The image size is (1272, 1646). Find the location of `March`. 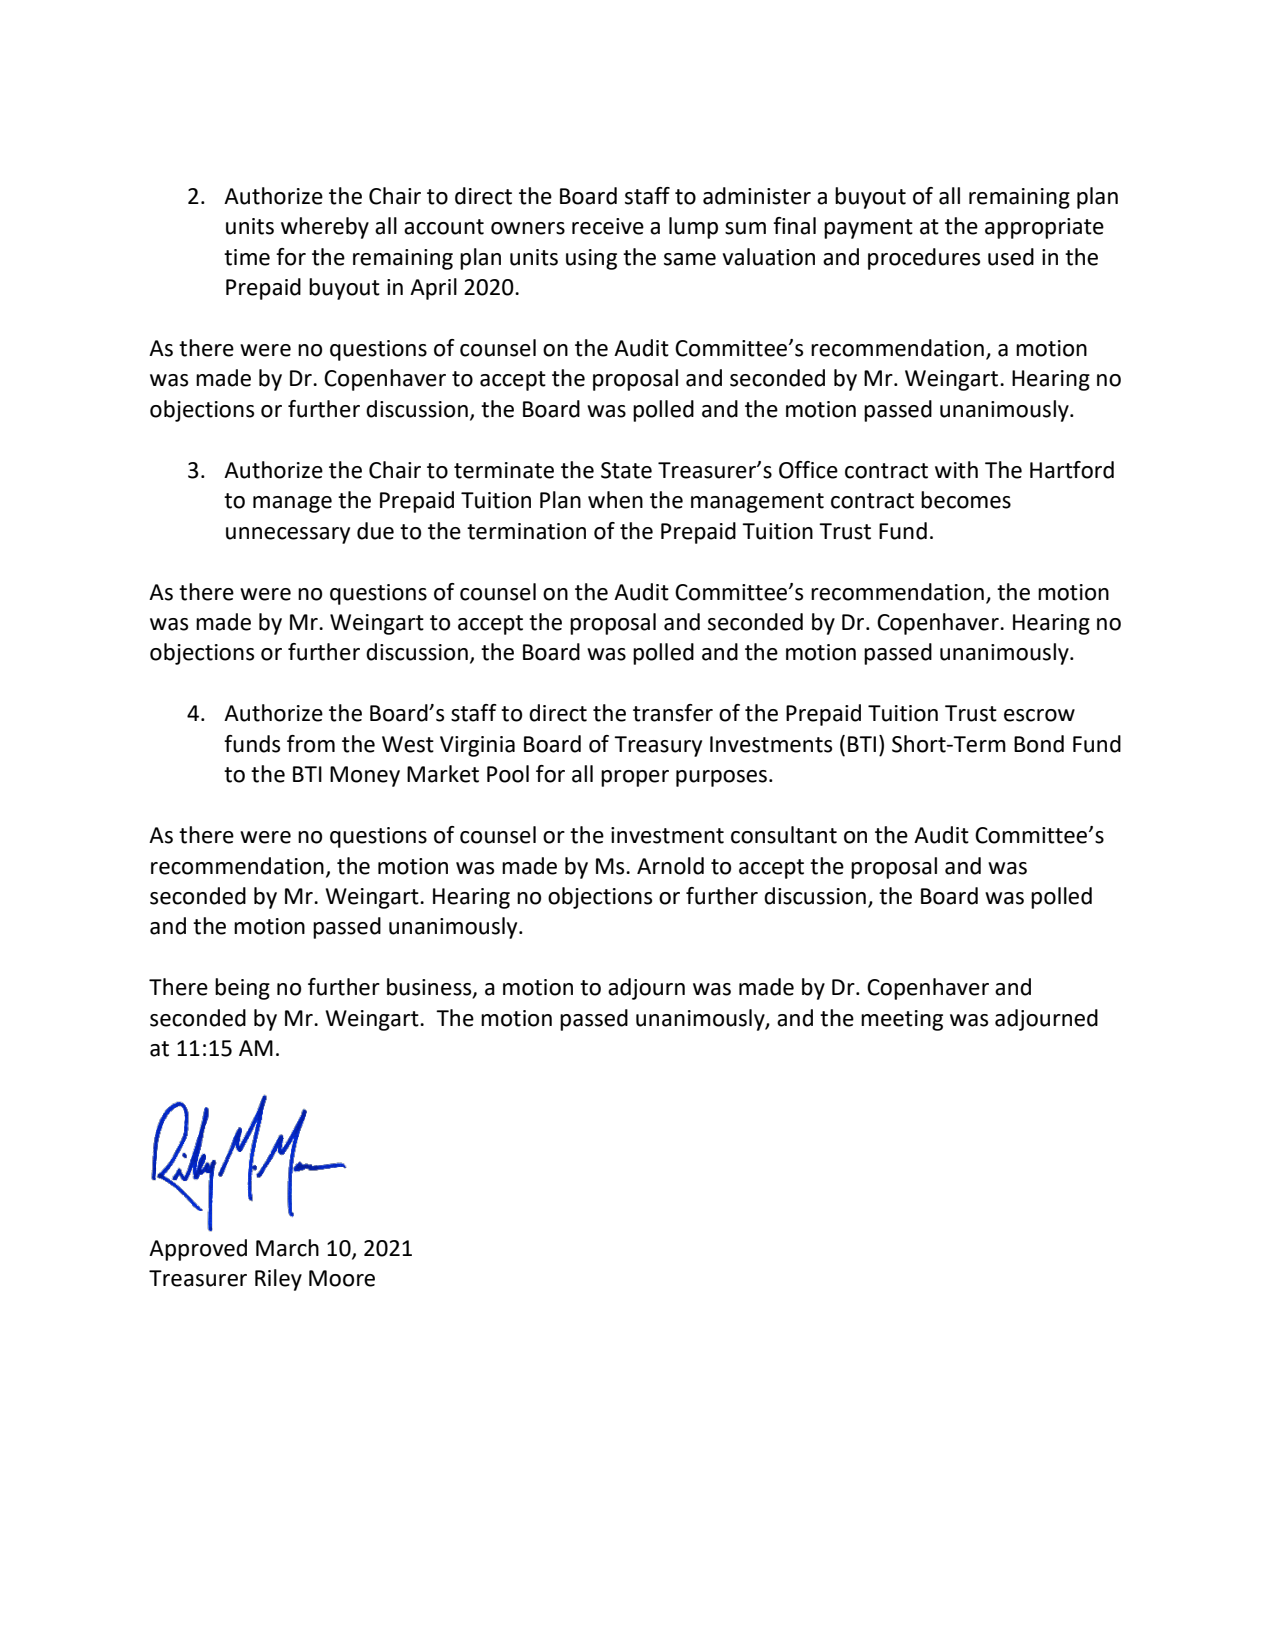

March is located at coordinates (287, 1248).
